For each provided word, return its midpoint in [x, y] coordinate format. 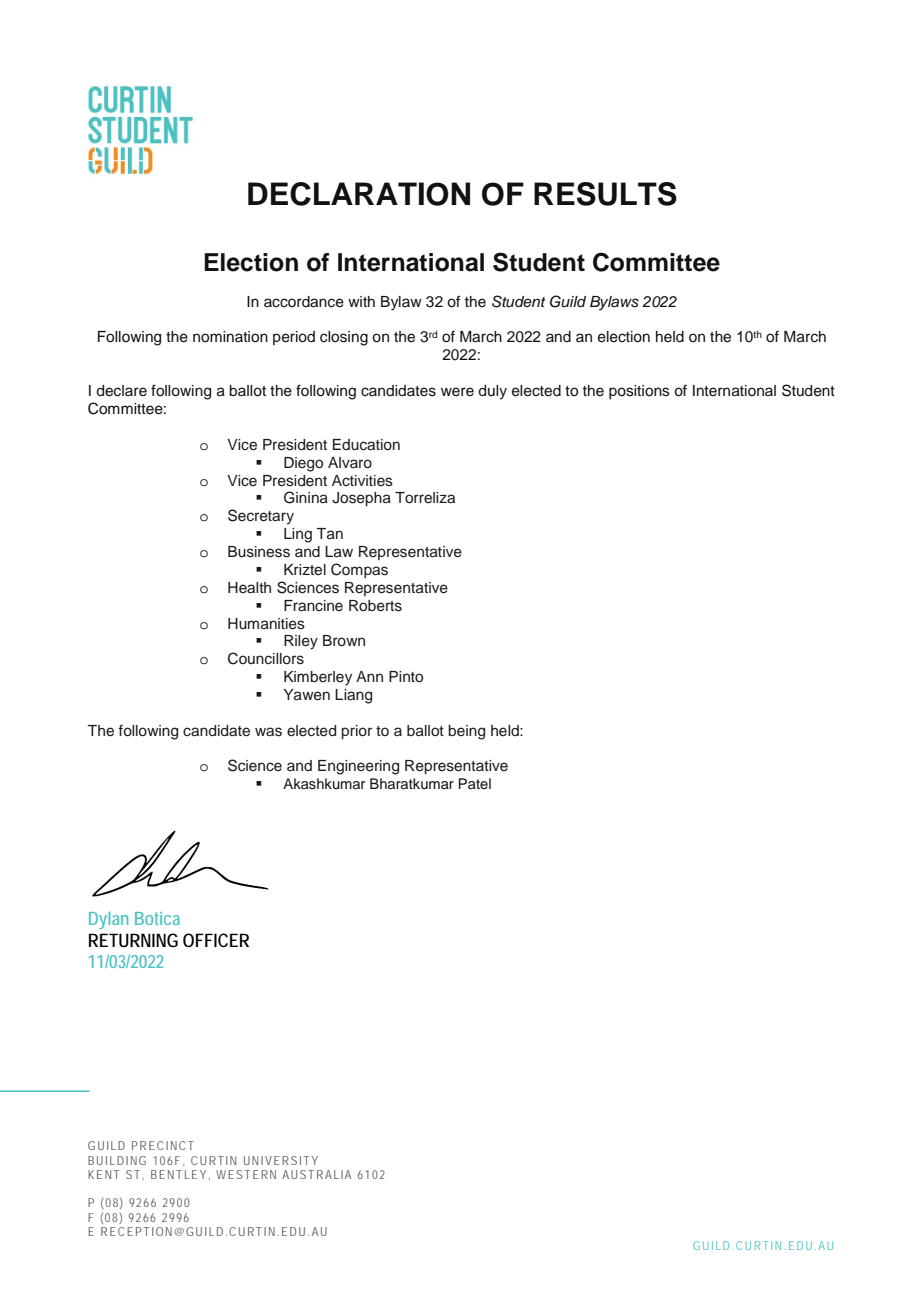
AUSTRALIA [316, 1174]
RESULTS [605, 194]
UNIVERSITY [281, 1160]
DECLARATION [359, 194]
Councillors [266, 658]
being [466, 732]
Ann [369, 676]
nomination [230, 337]
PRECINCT [163, 1145]
